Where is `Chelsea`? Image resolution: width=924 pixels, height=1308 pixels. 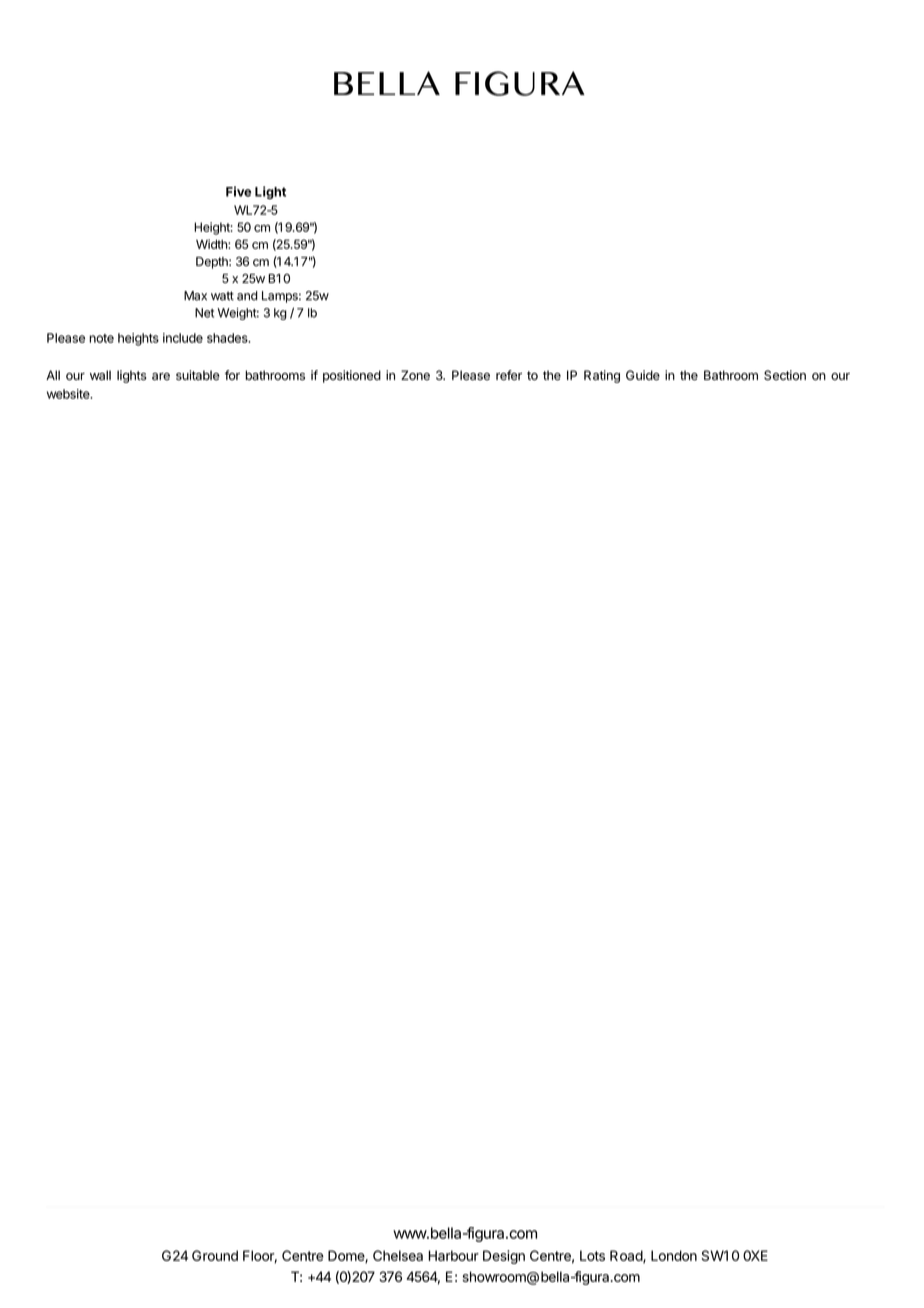 Chelsea is located at coordinates (398, 1255).
